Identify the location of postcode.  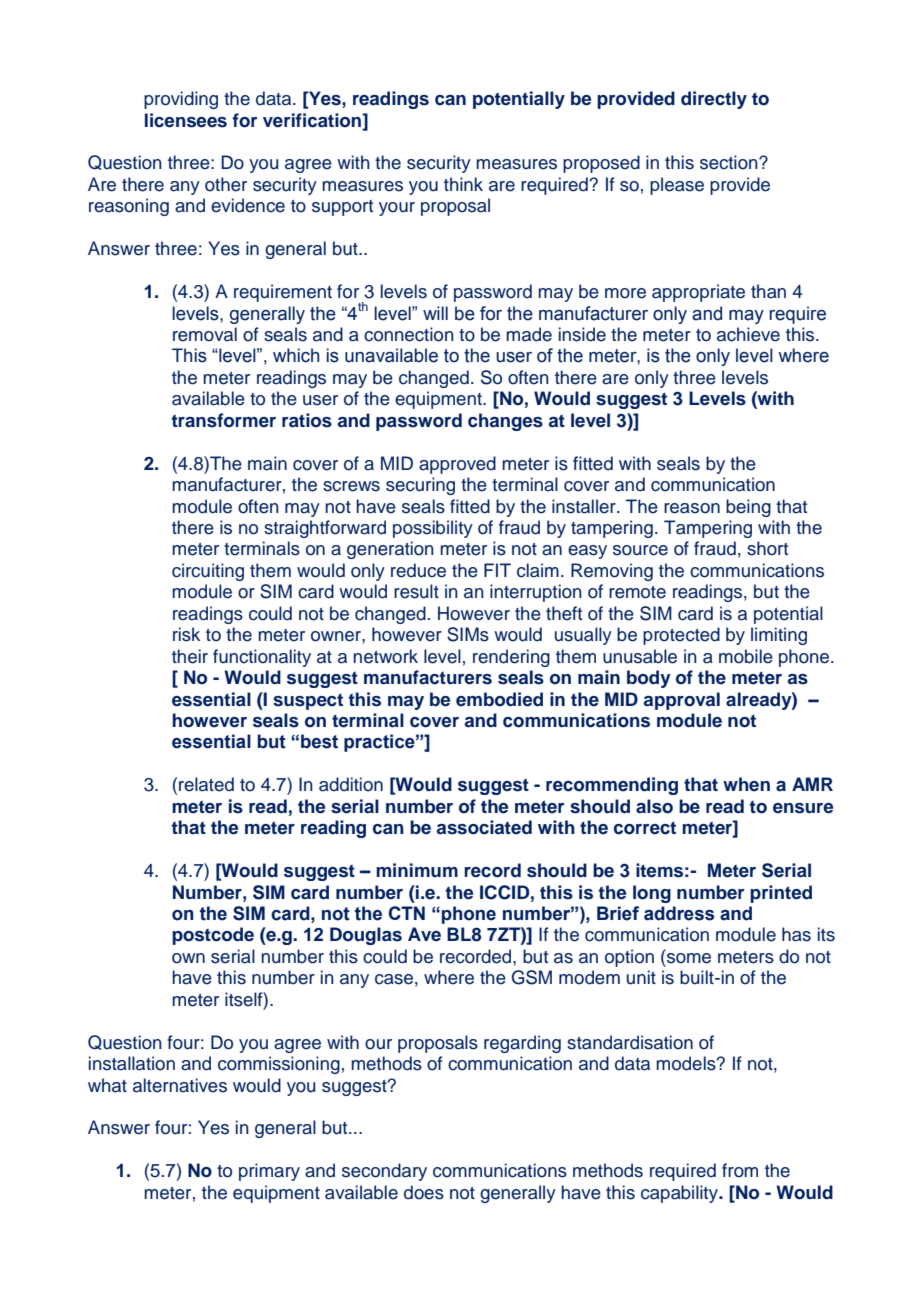
(213, 936).
